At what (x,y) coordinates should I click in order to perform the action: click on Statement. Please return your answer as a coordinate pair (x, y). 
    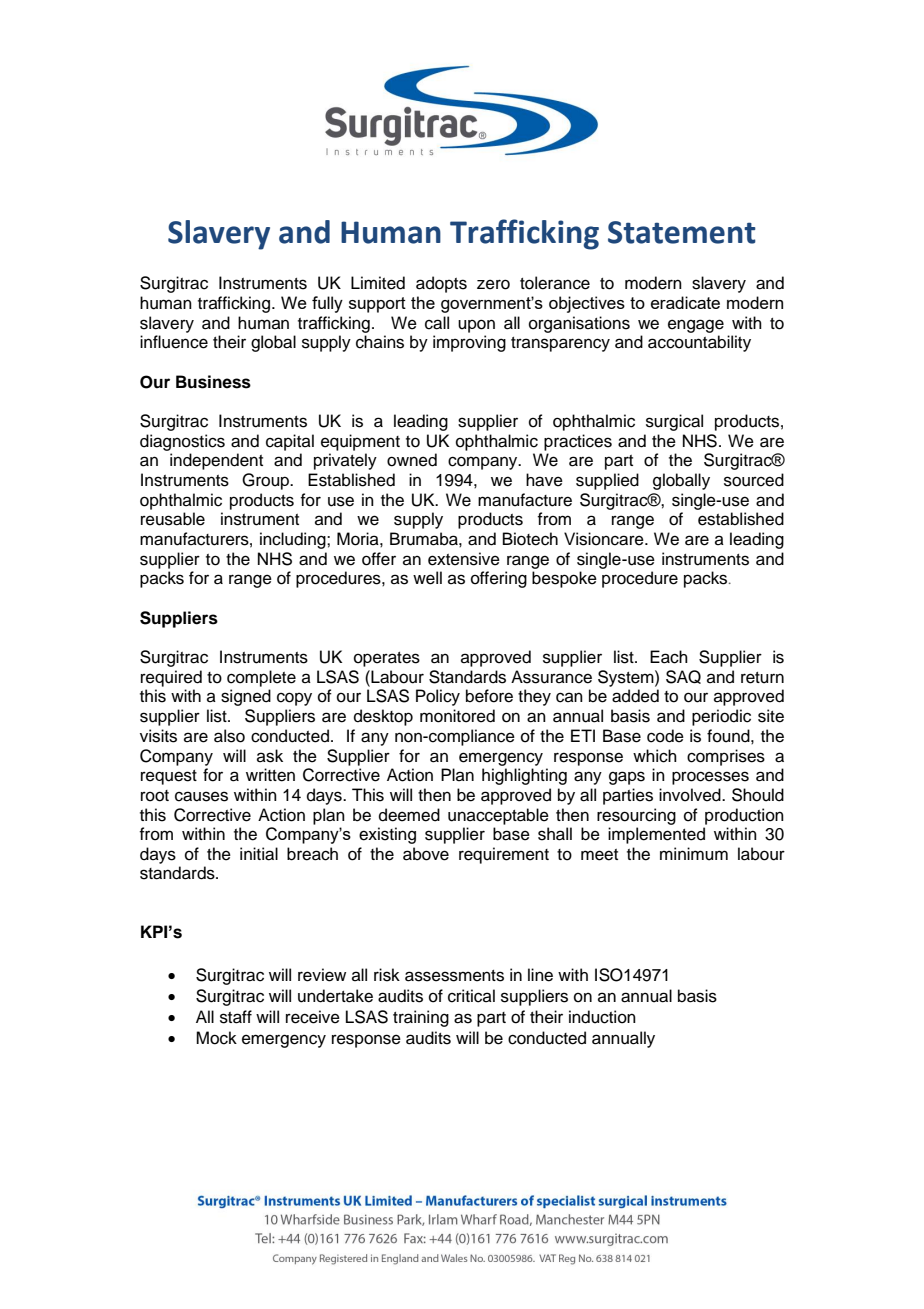
    Looking at the image, I should click on (682, 232).
